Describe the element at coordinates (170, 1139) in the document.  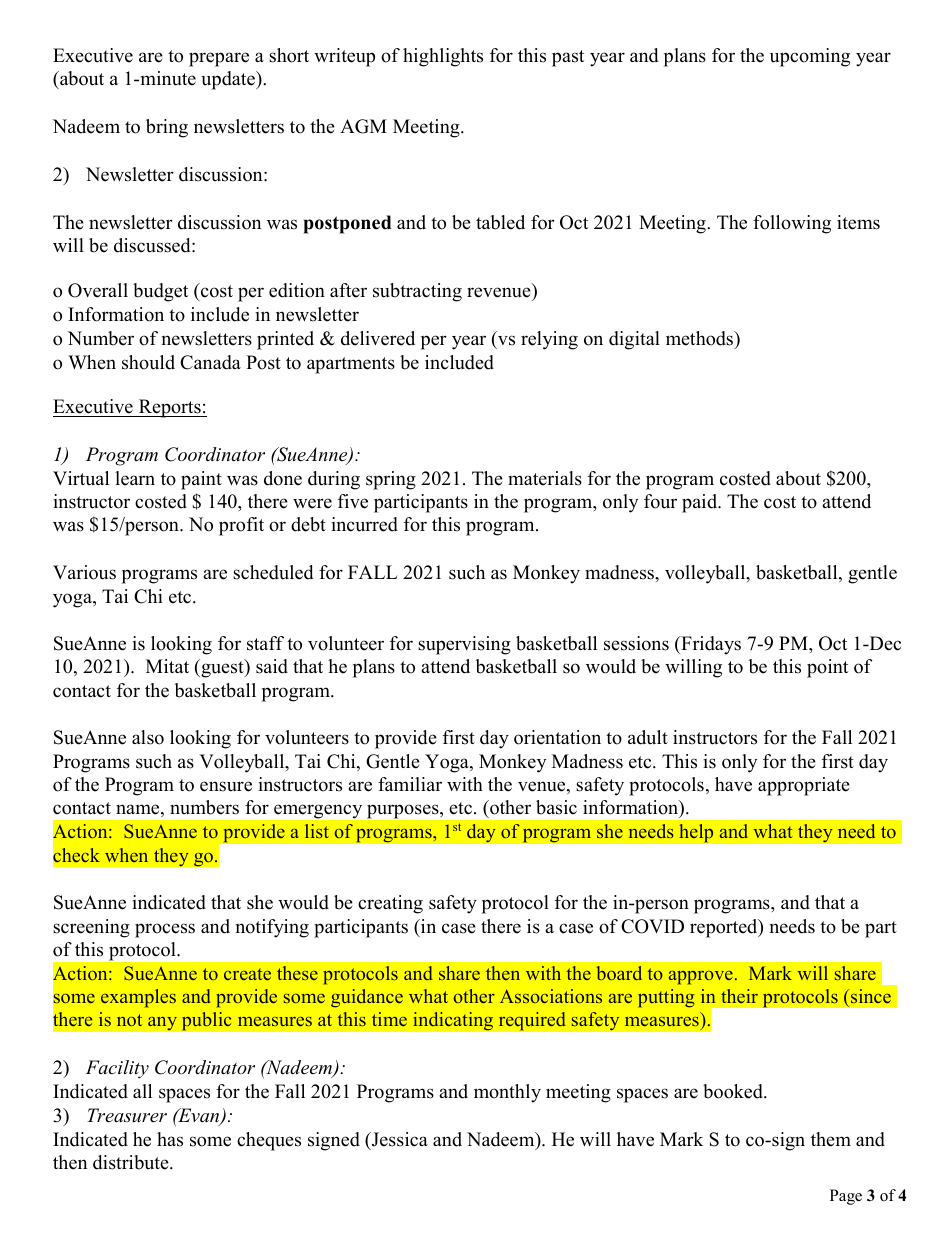
I see `has` at that location.
